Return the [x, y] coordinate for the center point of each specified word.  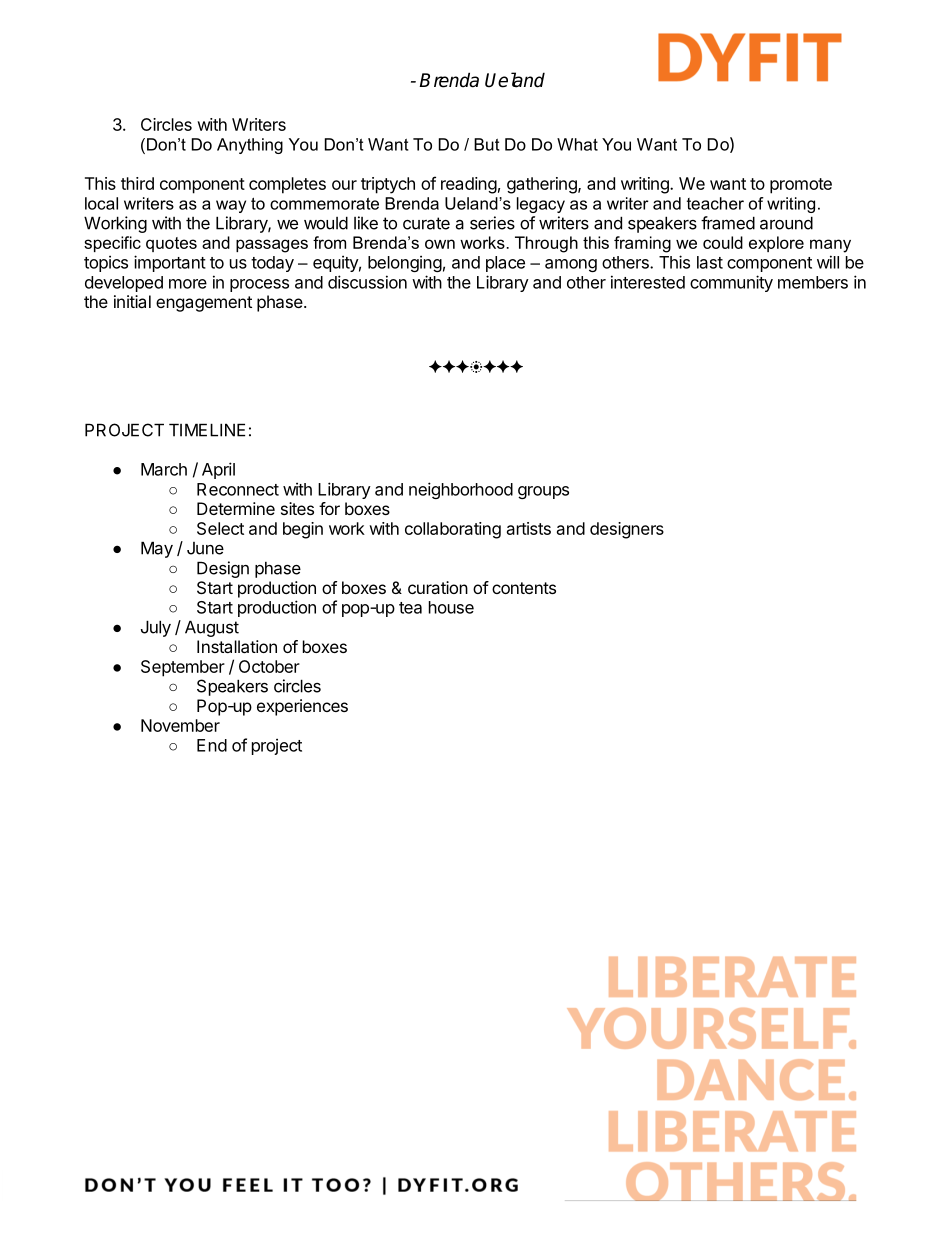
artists [529, 528]
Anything [250, 146]
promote [801, 186]
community [731, 283]
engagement [204, 304]
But [486, 144]
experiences [302, 707]
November [180, 725]
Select [220, 528]
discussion [367, 282]
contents [524, 588]
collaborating [453, 530]
